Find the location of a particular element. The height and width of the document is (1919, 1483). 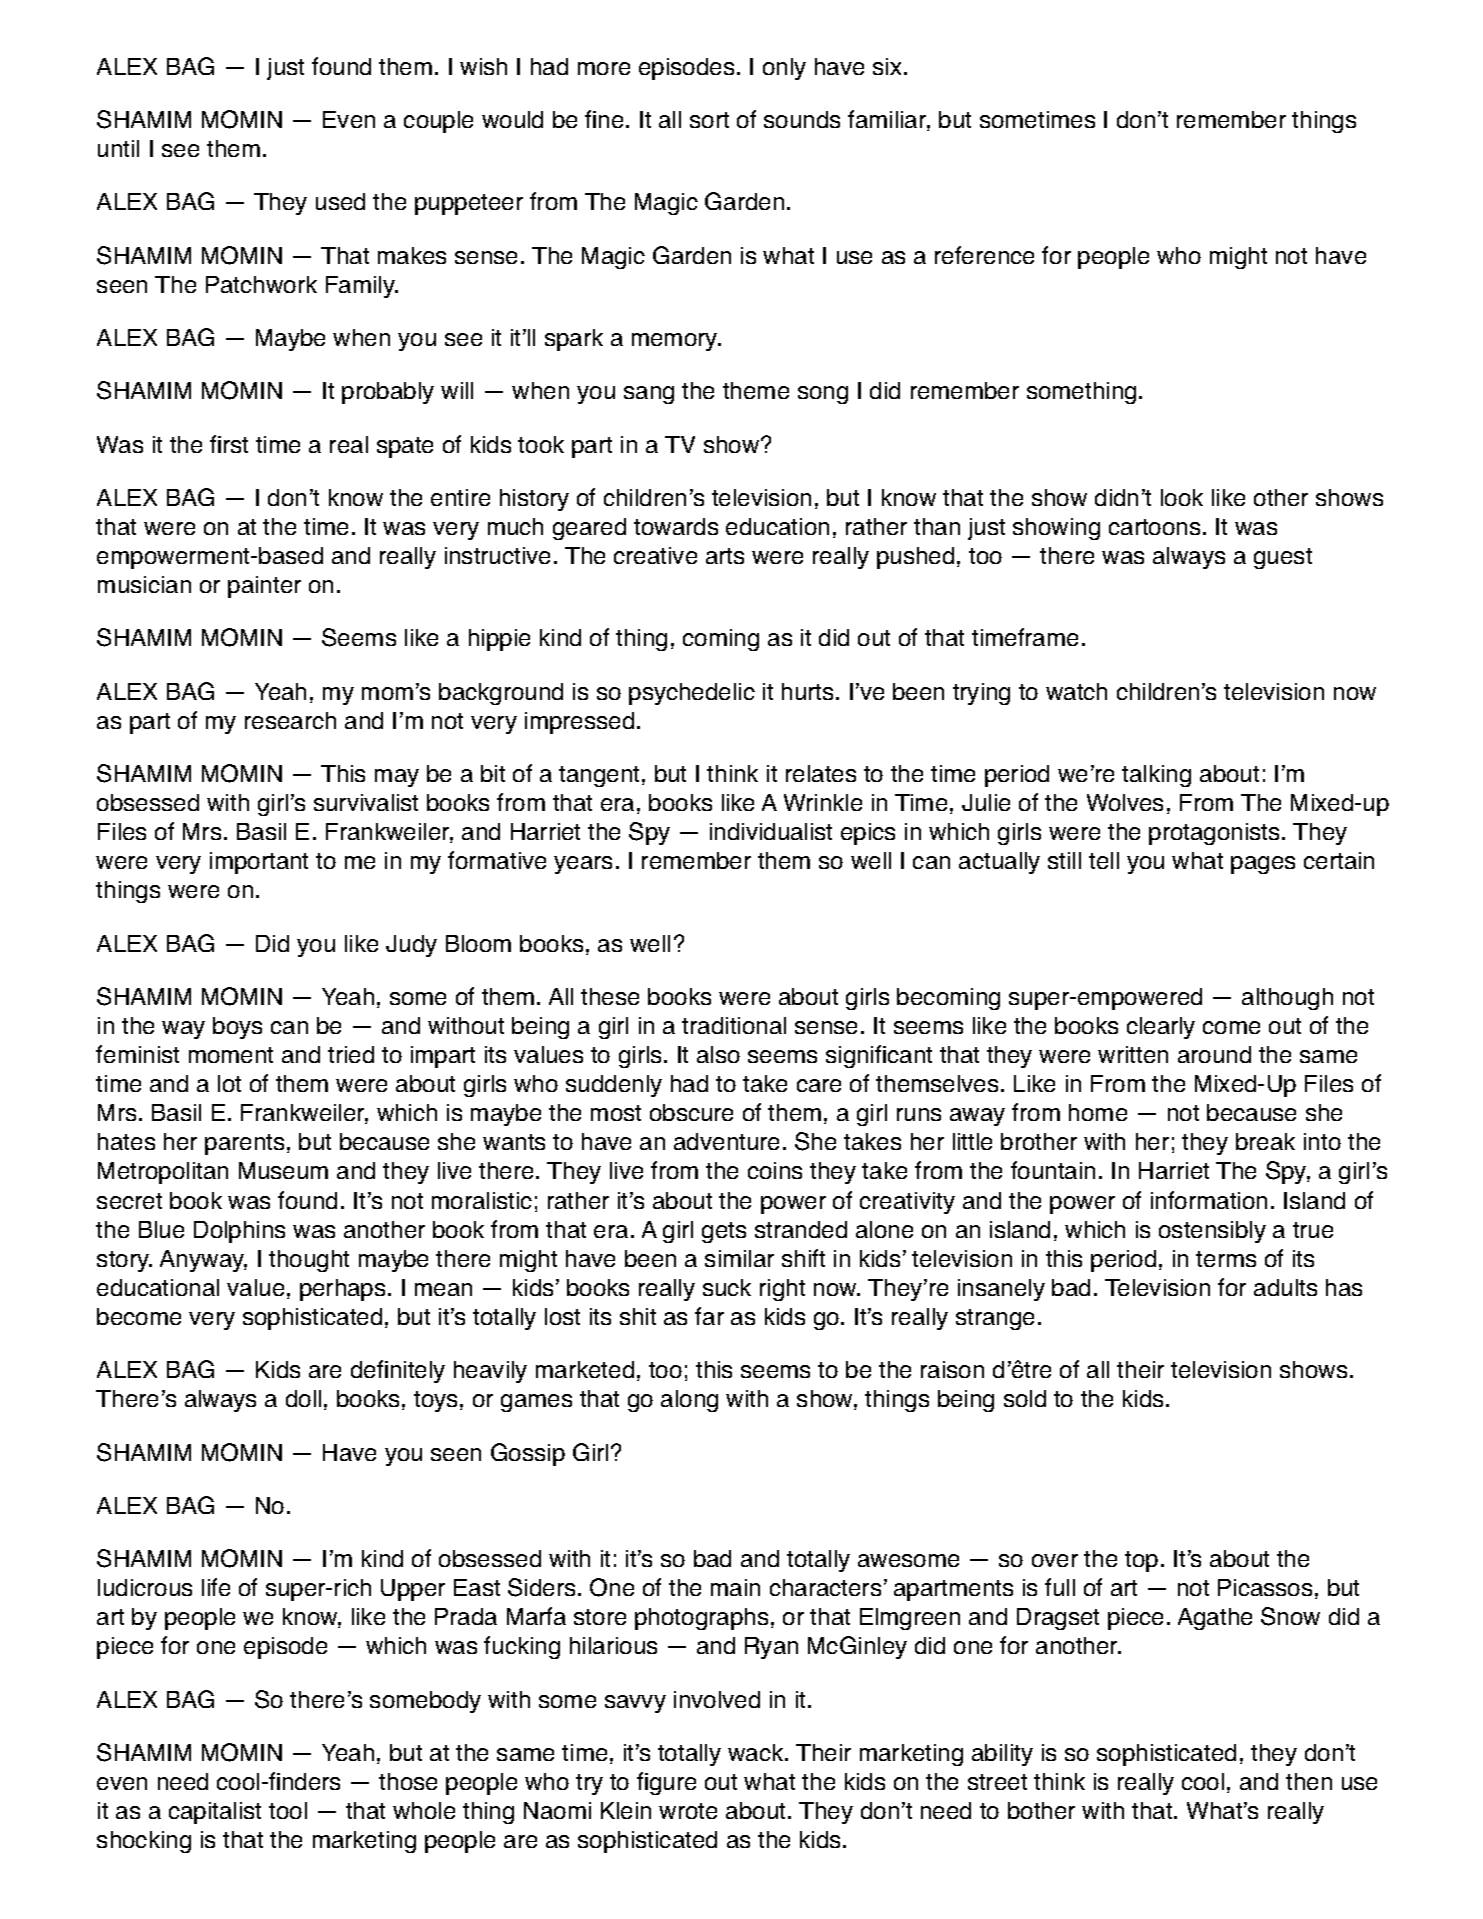

used is located at coordinates (340, 201).
